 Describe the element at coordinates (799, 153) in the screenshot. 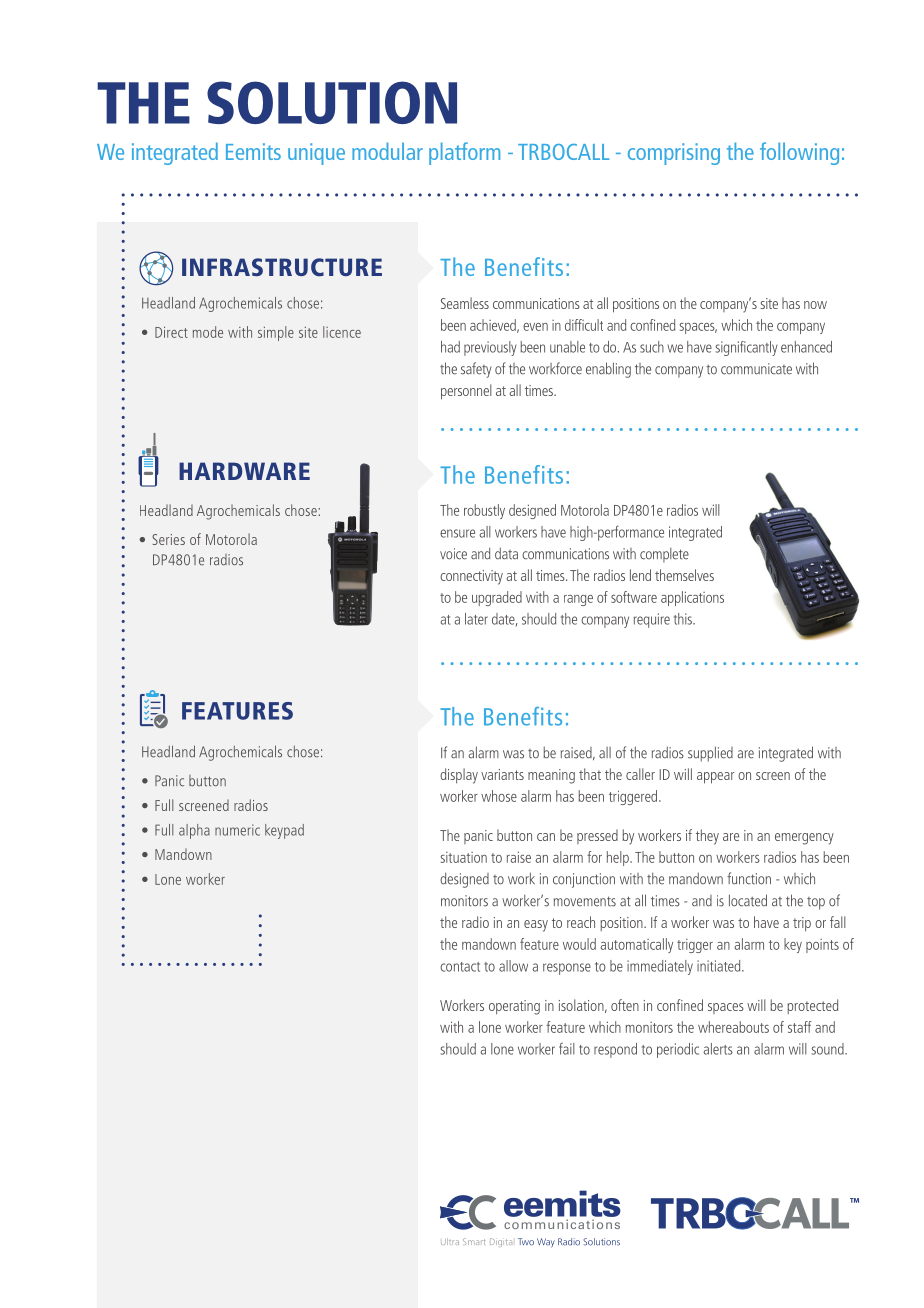

I see `following` at that location.
